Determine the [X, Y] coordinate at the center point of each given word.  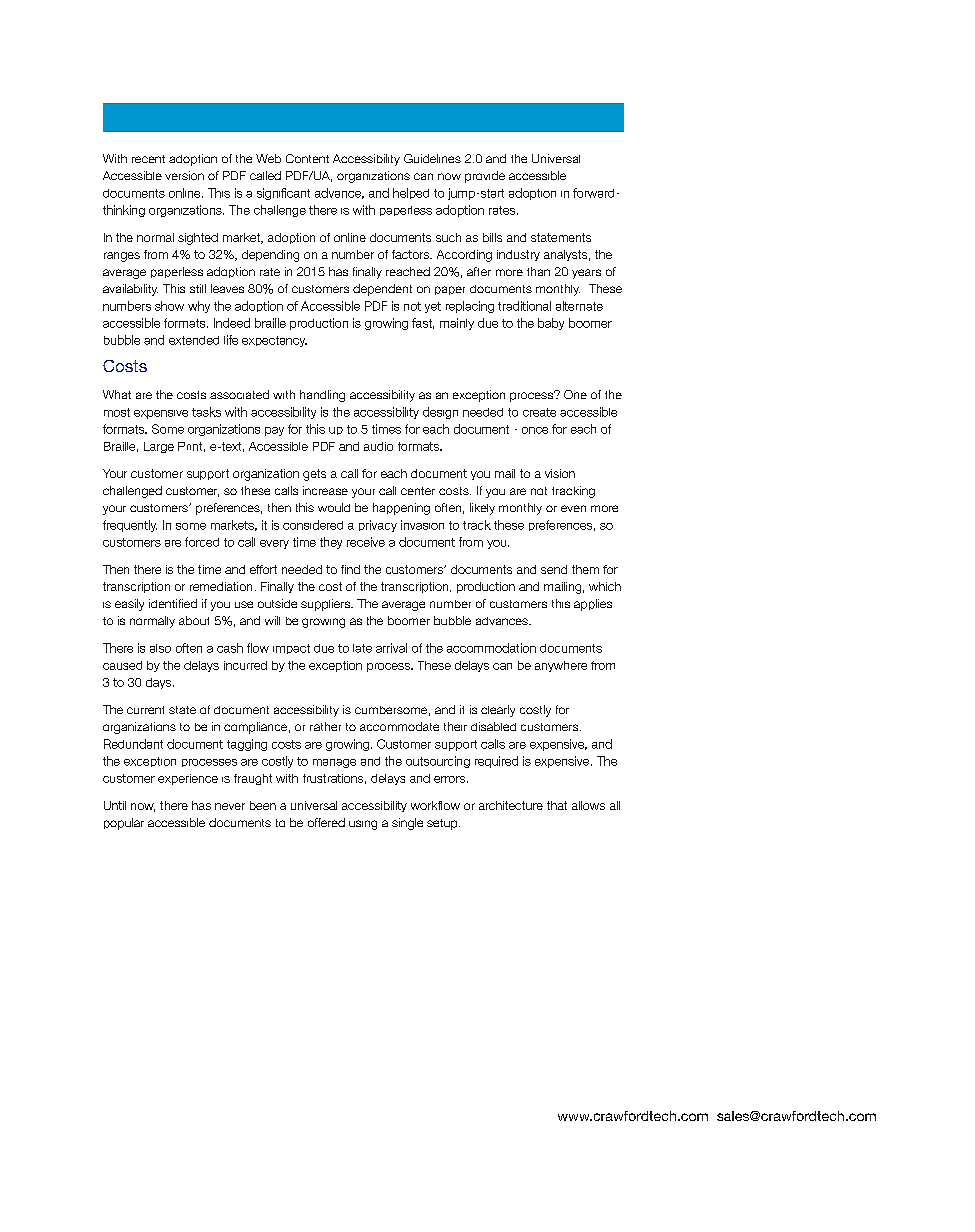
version [184, 175]
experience [188, 779]
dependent [382, 290]
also [160, 648]
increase [325, 490]
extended [194, 340]
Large [159, 447]
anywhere [561, 666]
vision [560, 473]
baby [551, 324]
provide [485, 177]
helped [411, 193]
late [362, 648]
